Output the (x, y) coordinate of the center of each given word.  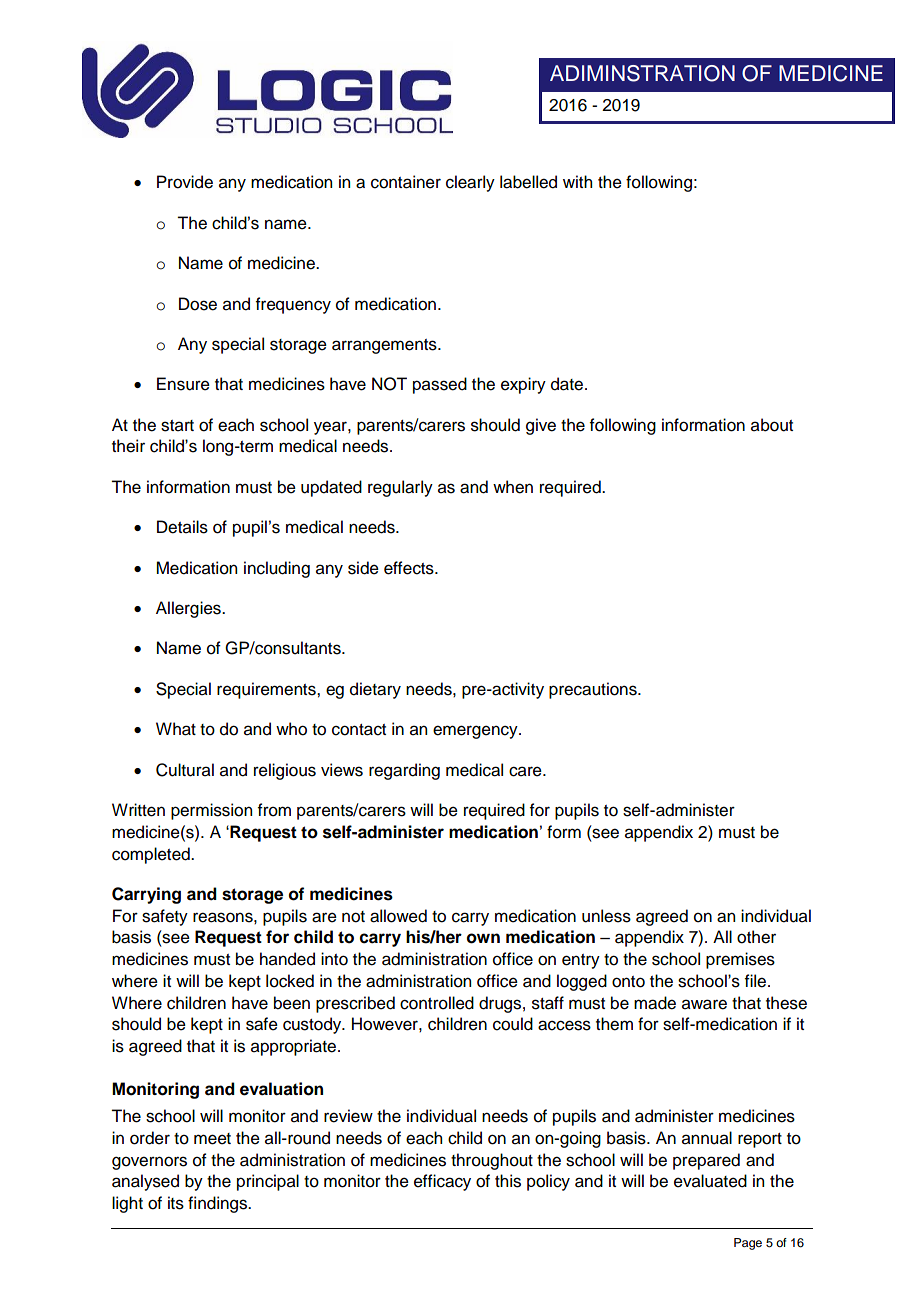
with (577, 181)
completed (152, 855)
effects (410, 568)
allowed (398, 916)
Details (182, 527)
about (772, 425)
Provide (185, 182)
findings (218, 1204)
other (756, 937)
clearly (470, 183)
